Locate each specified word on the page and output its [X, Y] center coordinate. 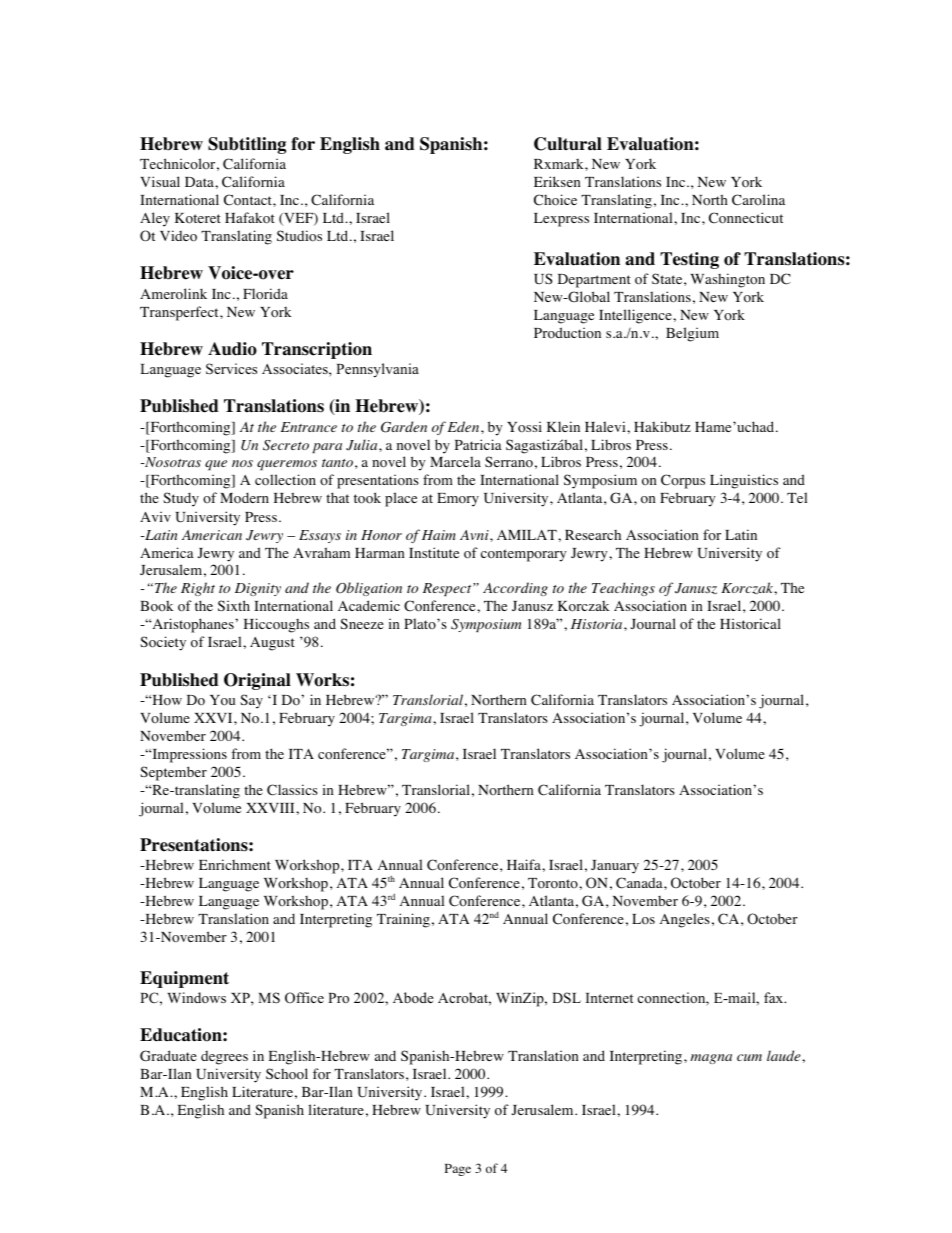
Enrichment [235, 864]
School [287, 1074]
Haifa [525, 864]
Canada [640, 883]
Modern [244, 498]
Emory [458, 500]
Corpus [683, 481]
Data [200, 182]
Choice [555, 200]
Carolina [758, 200]
